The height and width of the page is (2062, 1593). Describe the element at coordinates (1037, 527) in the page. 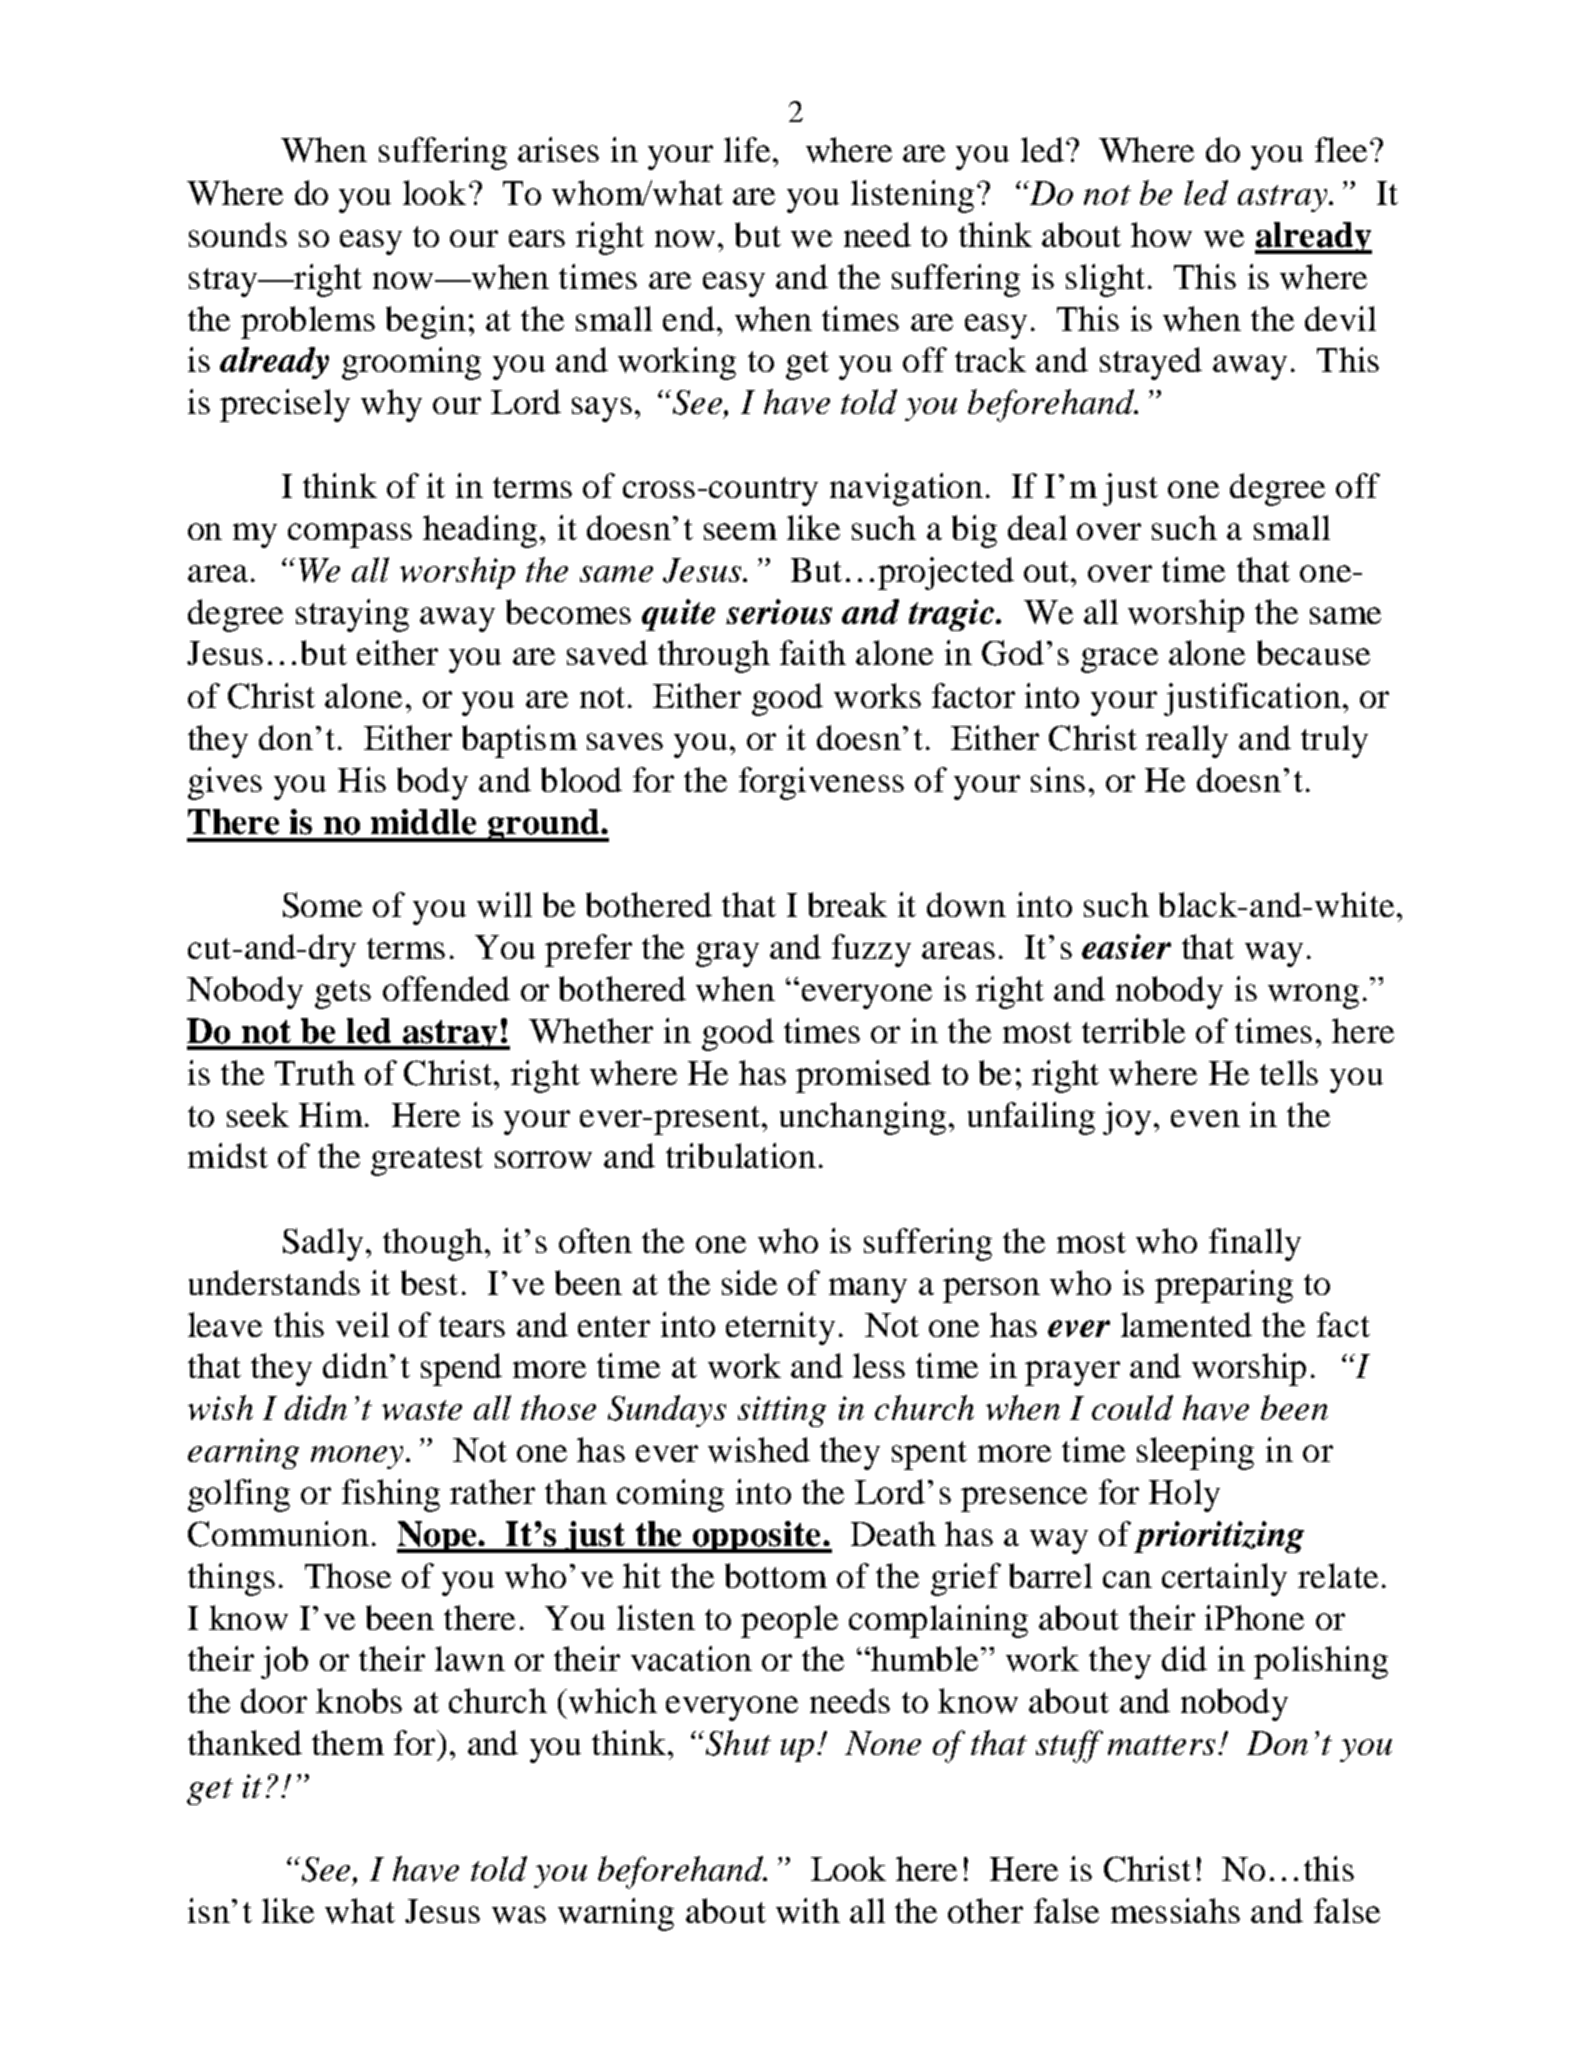

I see `deal` at that location.
